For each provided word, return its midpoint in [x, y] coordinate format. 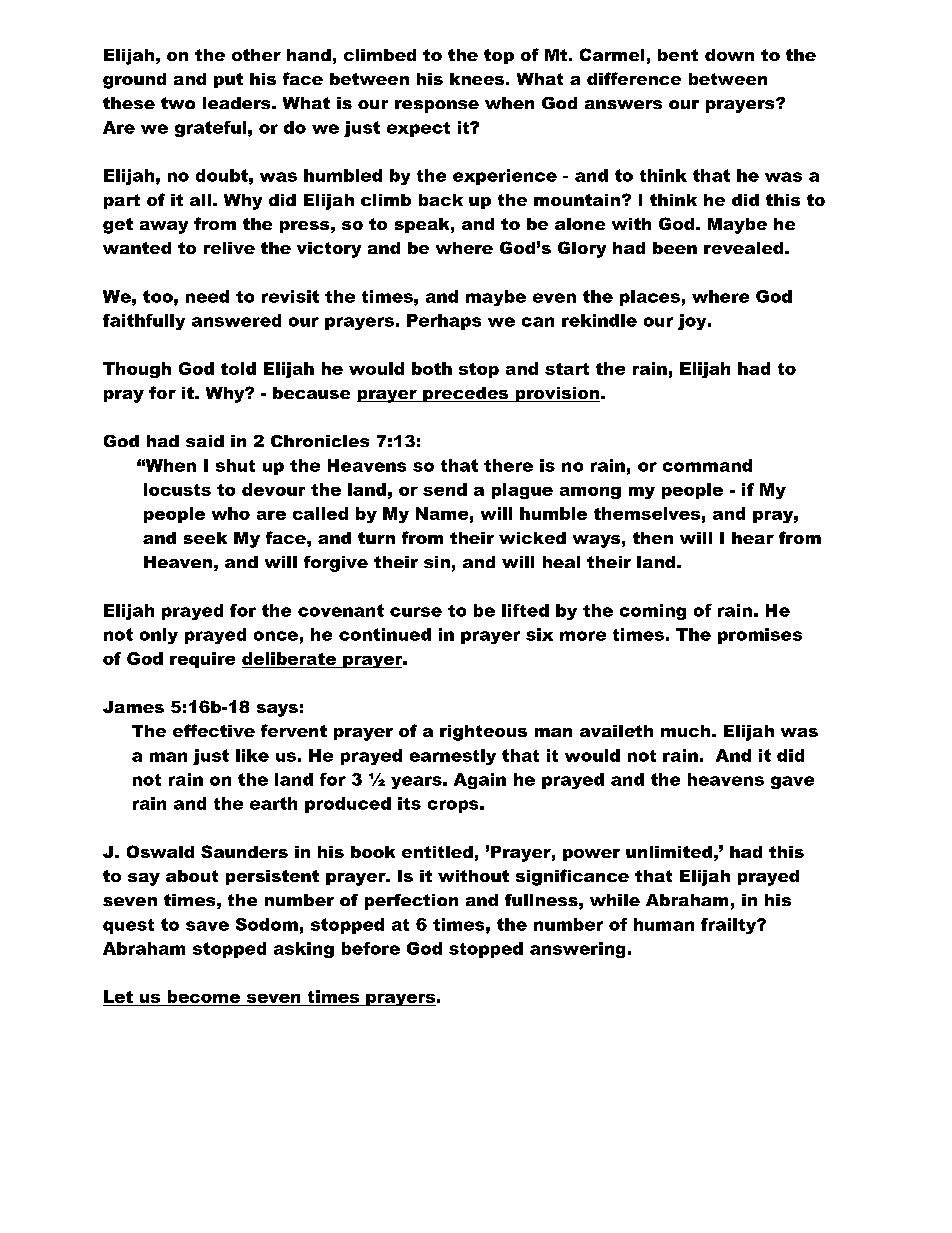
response [437, 106]
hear [753, 538]
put [228, 80]
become [204, 996]
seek [205, 538]
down [729, 55]
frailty [730, 926]
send [445, 489]
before [371, 948]
